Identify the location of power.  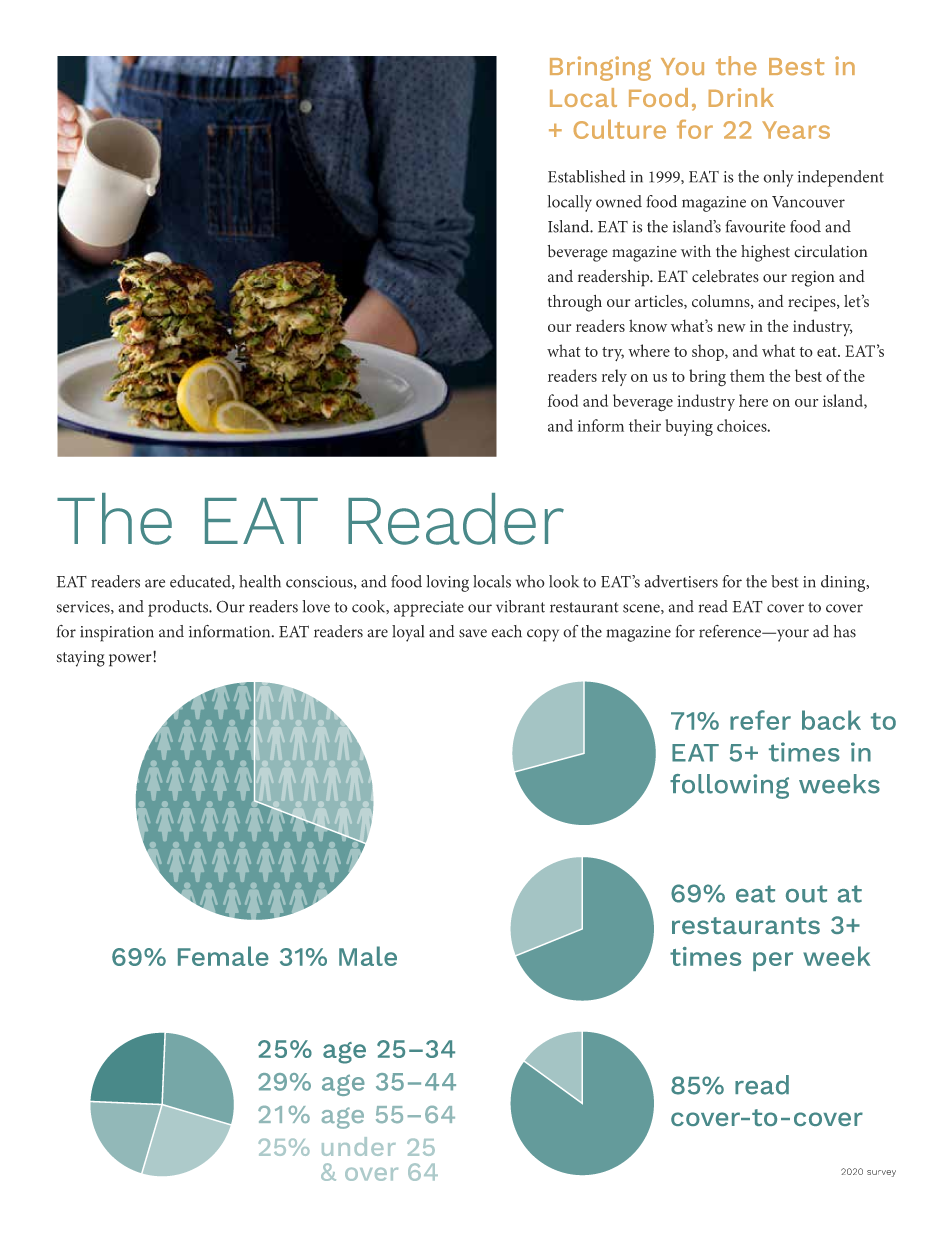
(131, 659).
